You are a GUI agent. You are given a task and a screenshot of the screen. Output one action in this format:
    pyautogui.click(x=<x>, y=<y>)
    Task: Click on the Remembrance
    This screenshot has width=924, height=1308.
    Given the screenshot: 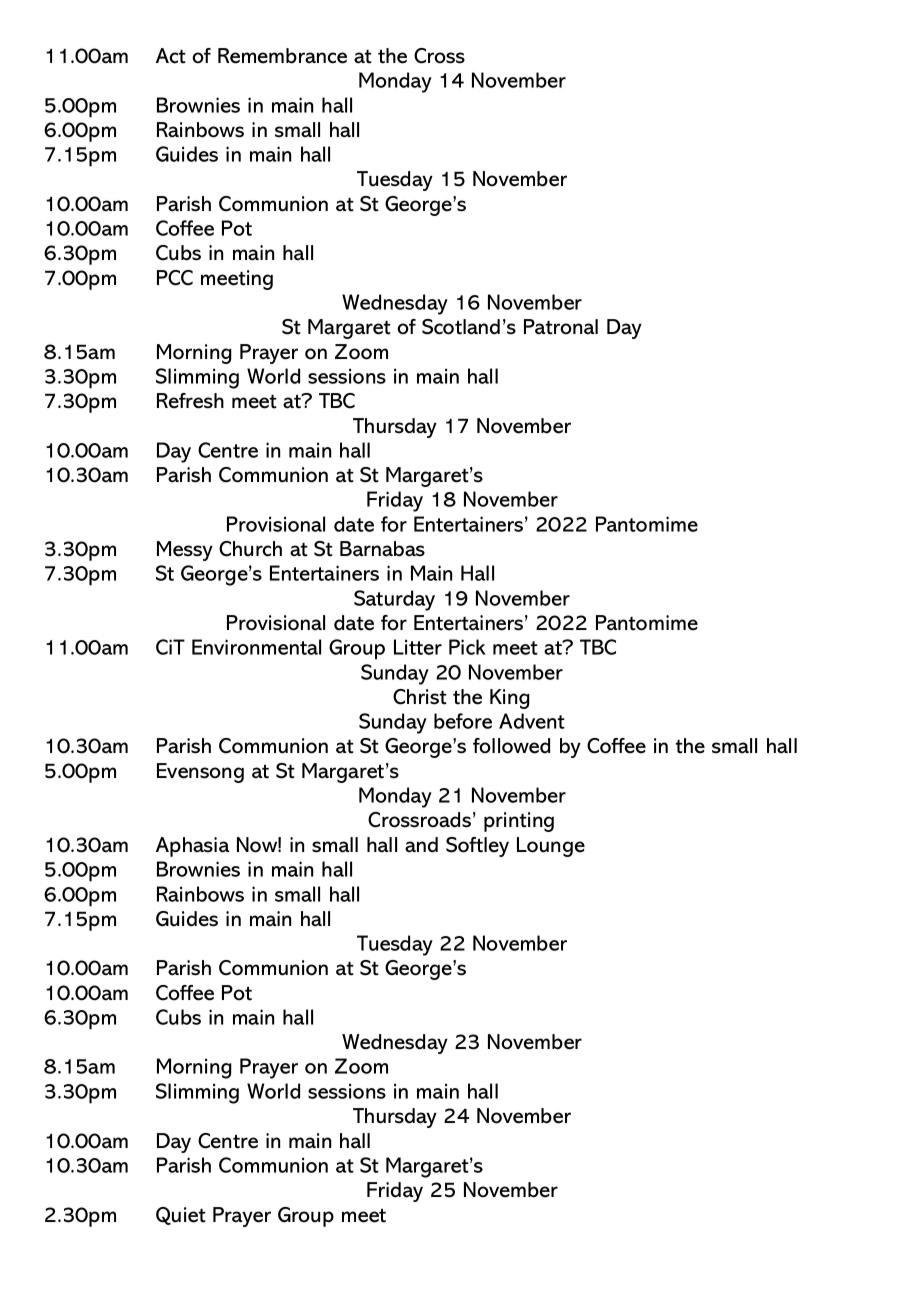 What is the action you would take?
    pyautogui.click(x=282, y=56)
